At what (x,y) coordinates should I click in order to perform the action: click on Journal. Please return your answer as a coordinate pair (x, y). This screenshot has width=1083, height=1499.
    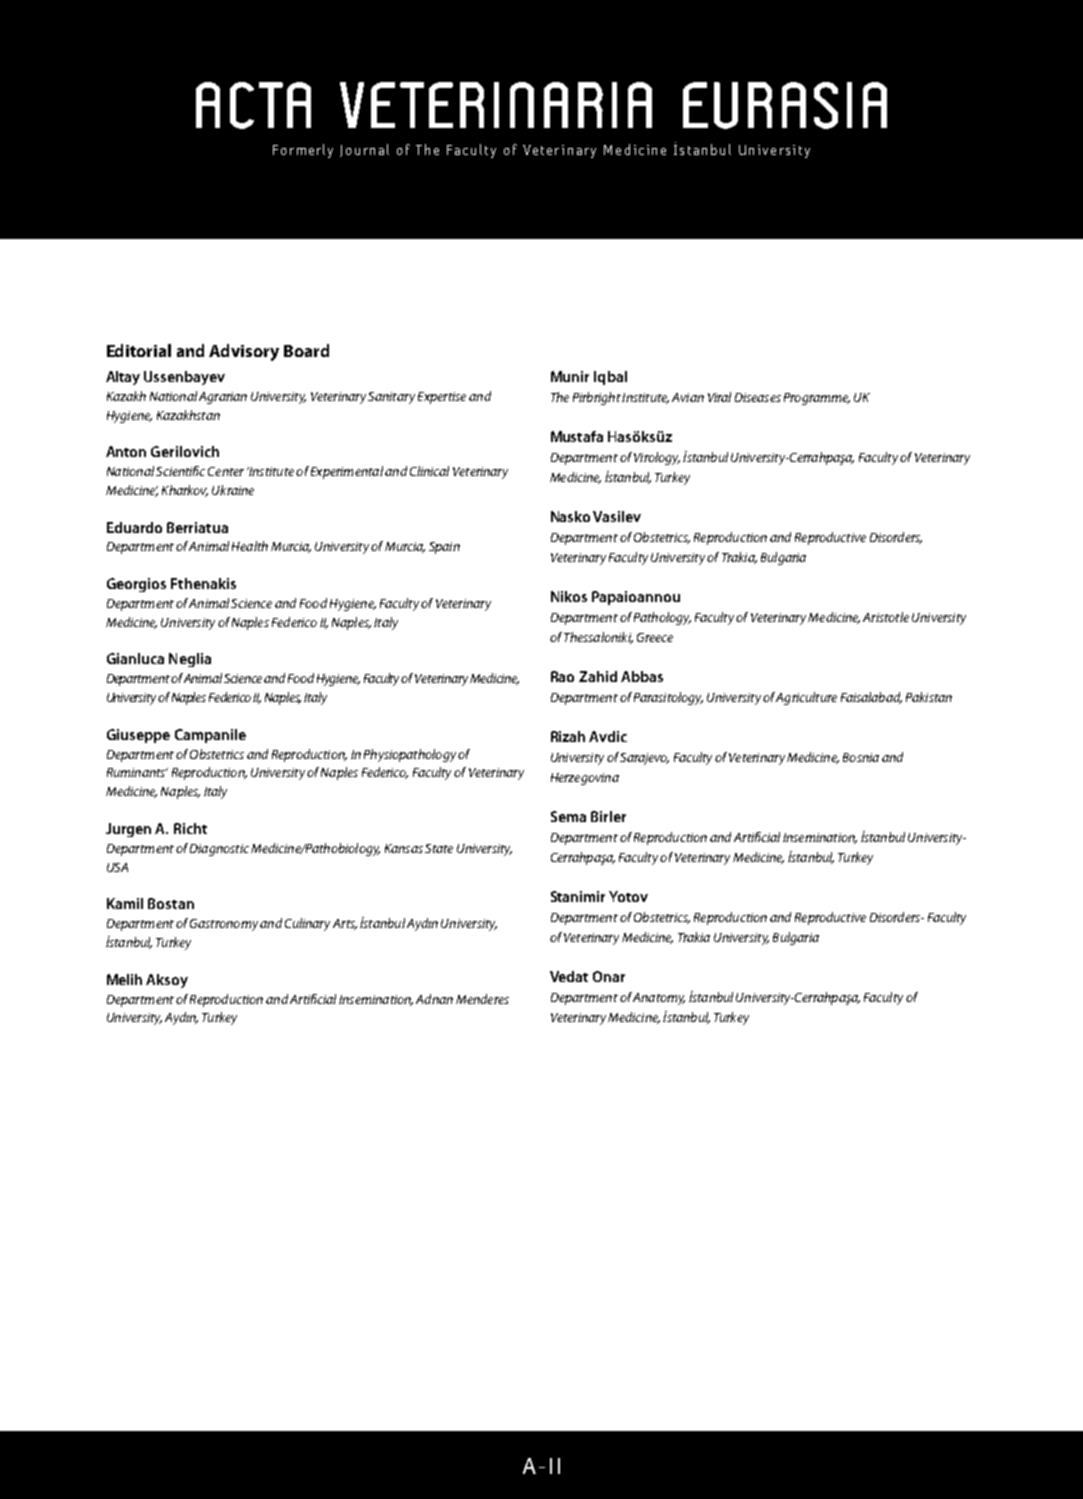
    Looking at the image, I should click on (364, 150).
